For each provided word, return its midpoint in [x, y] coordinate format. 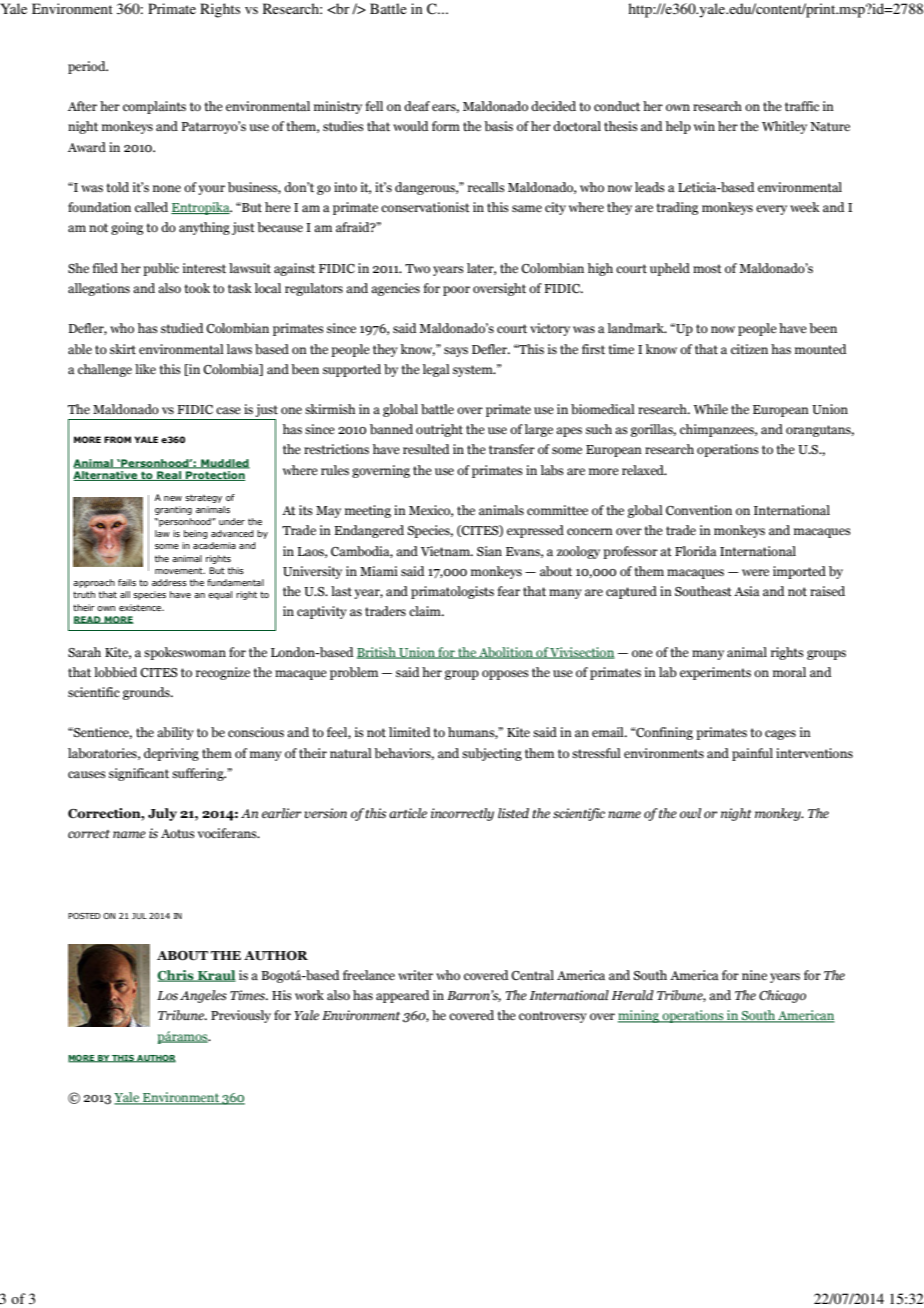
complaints [154, 107]
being [196, 534]
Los [167, 996]
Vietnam [446, 551]
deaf [417, 106]
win [704, 126]
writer [415, 975]
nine [754, 975]
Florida [696, 551]
